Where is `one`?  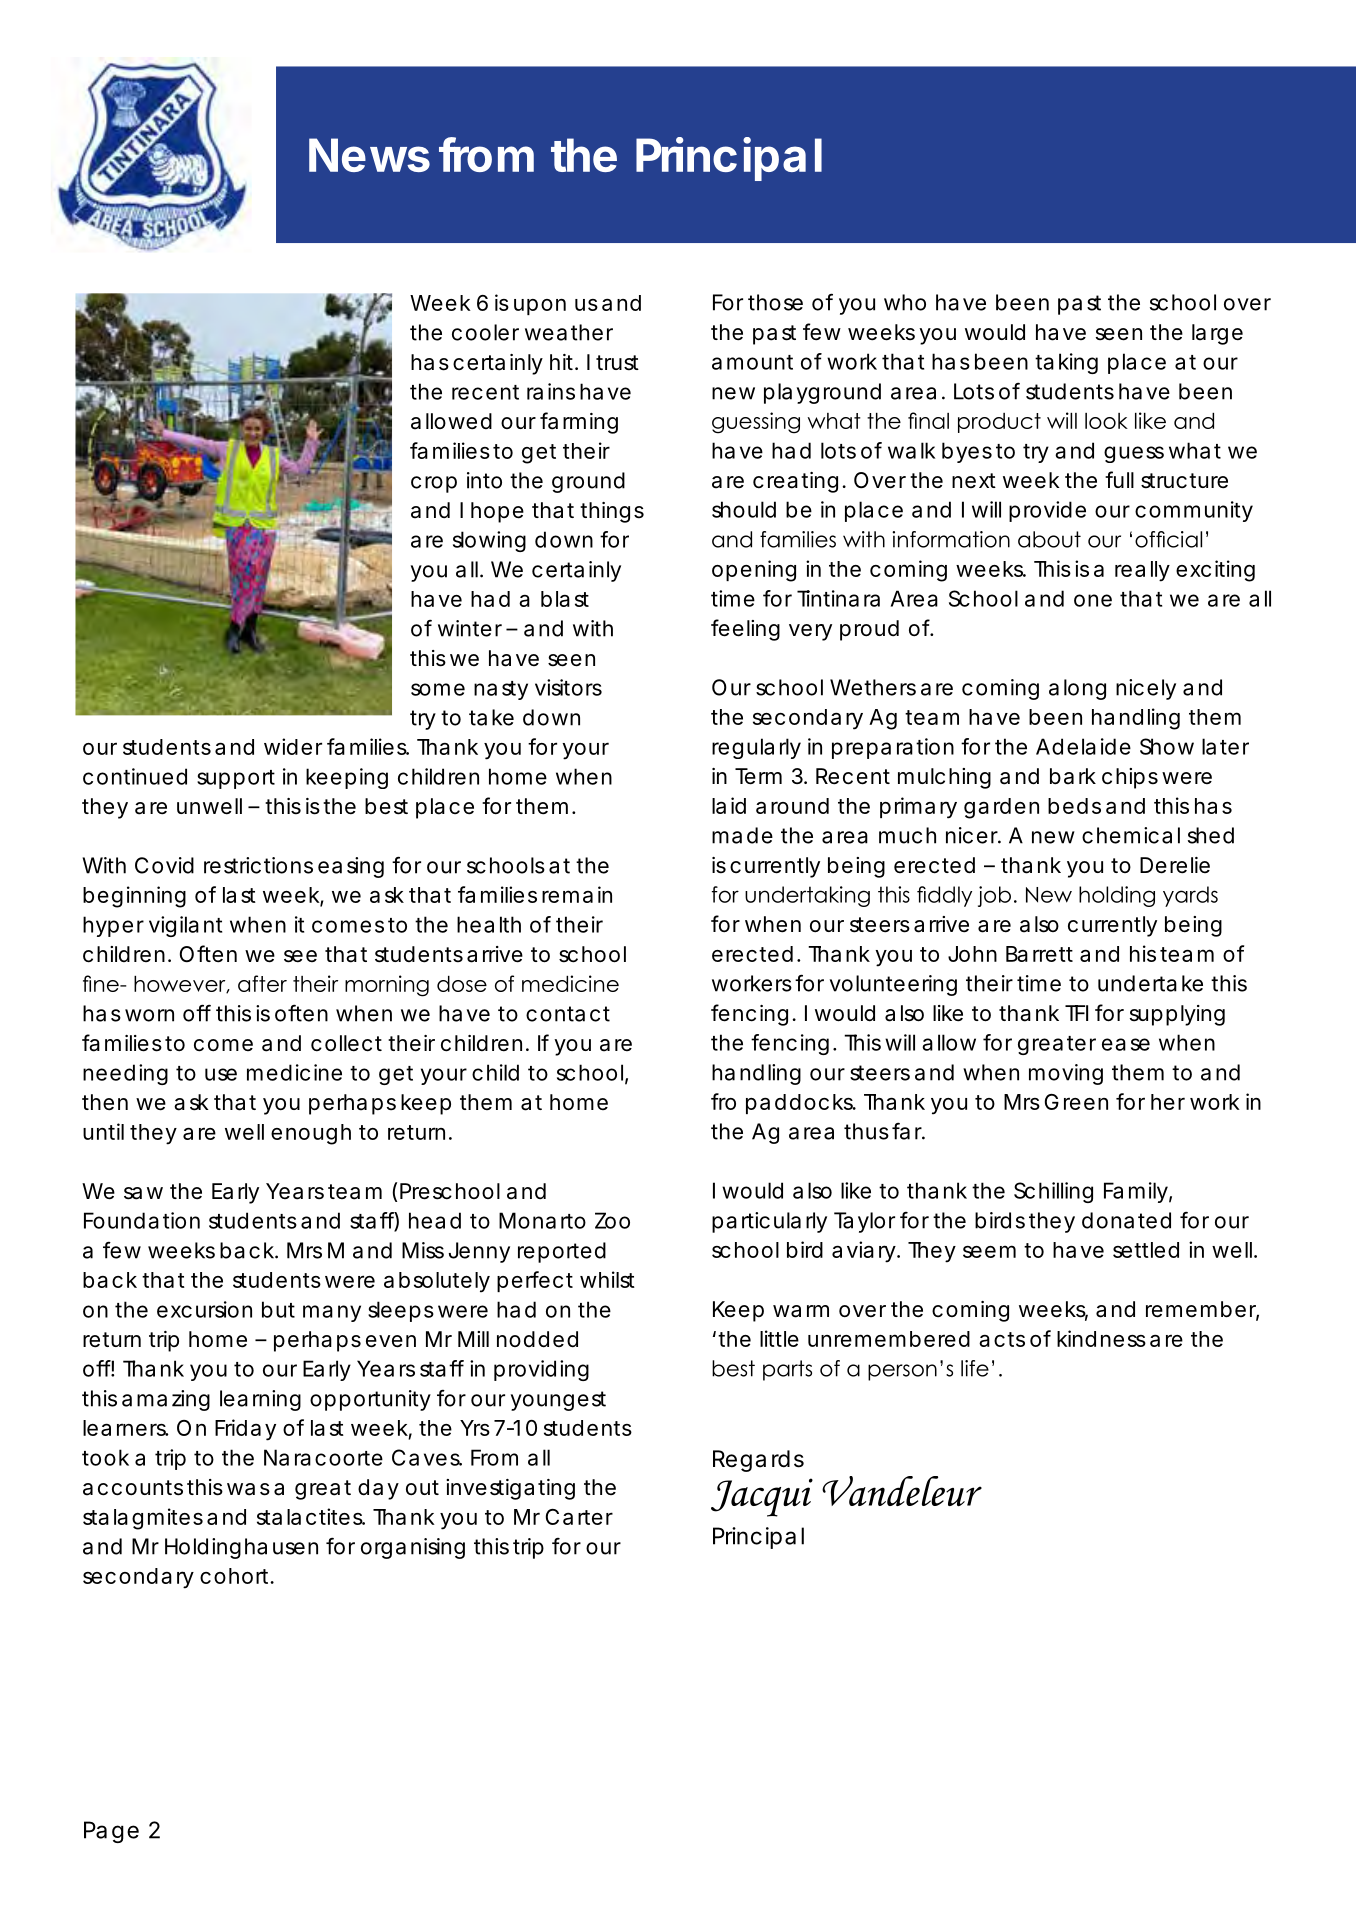
one is located at coordinates (1093, 600).
